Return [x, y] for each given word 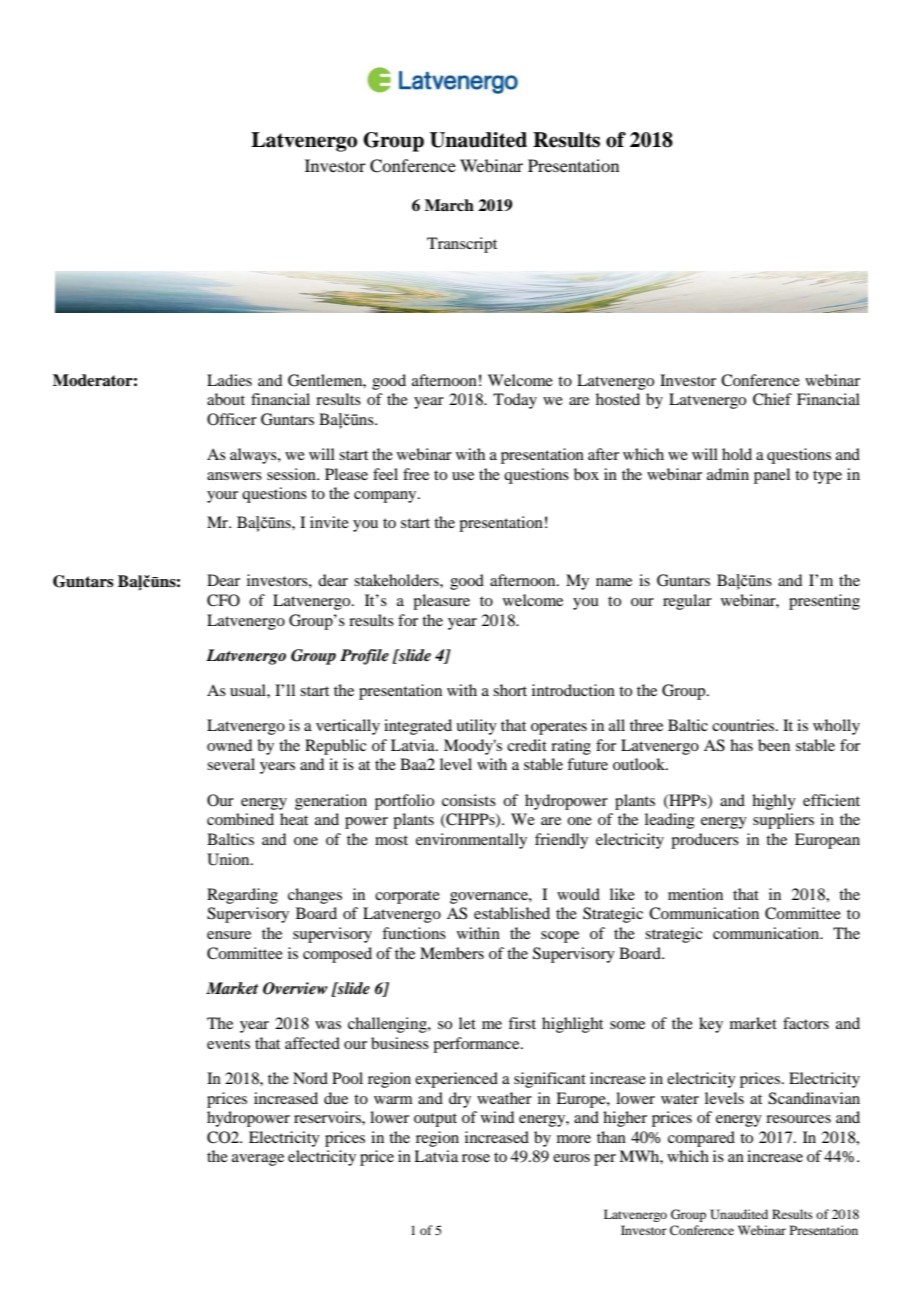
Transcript [462, 245]
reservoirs [328, 1117]
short [510, 690]
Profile [364, 657]
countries [744, 725]
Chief [772, 399]
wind [497, 1117]
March [449, 205]
